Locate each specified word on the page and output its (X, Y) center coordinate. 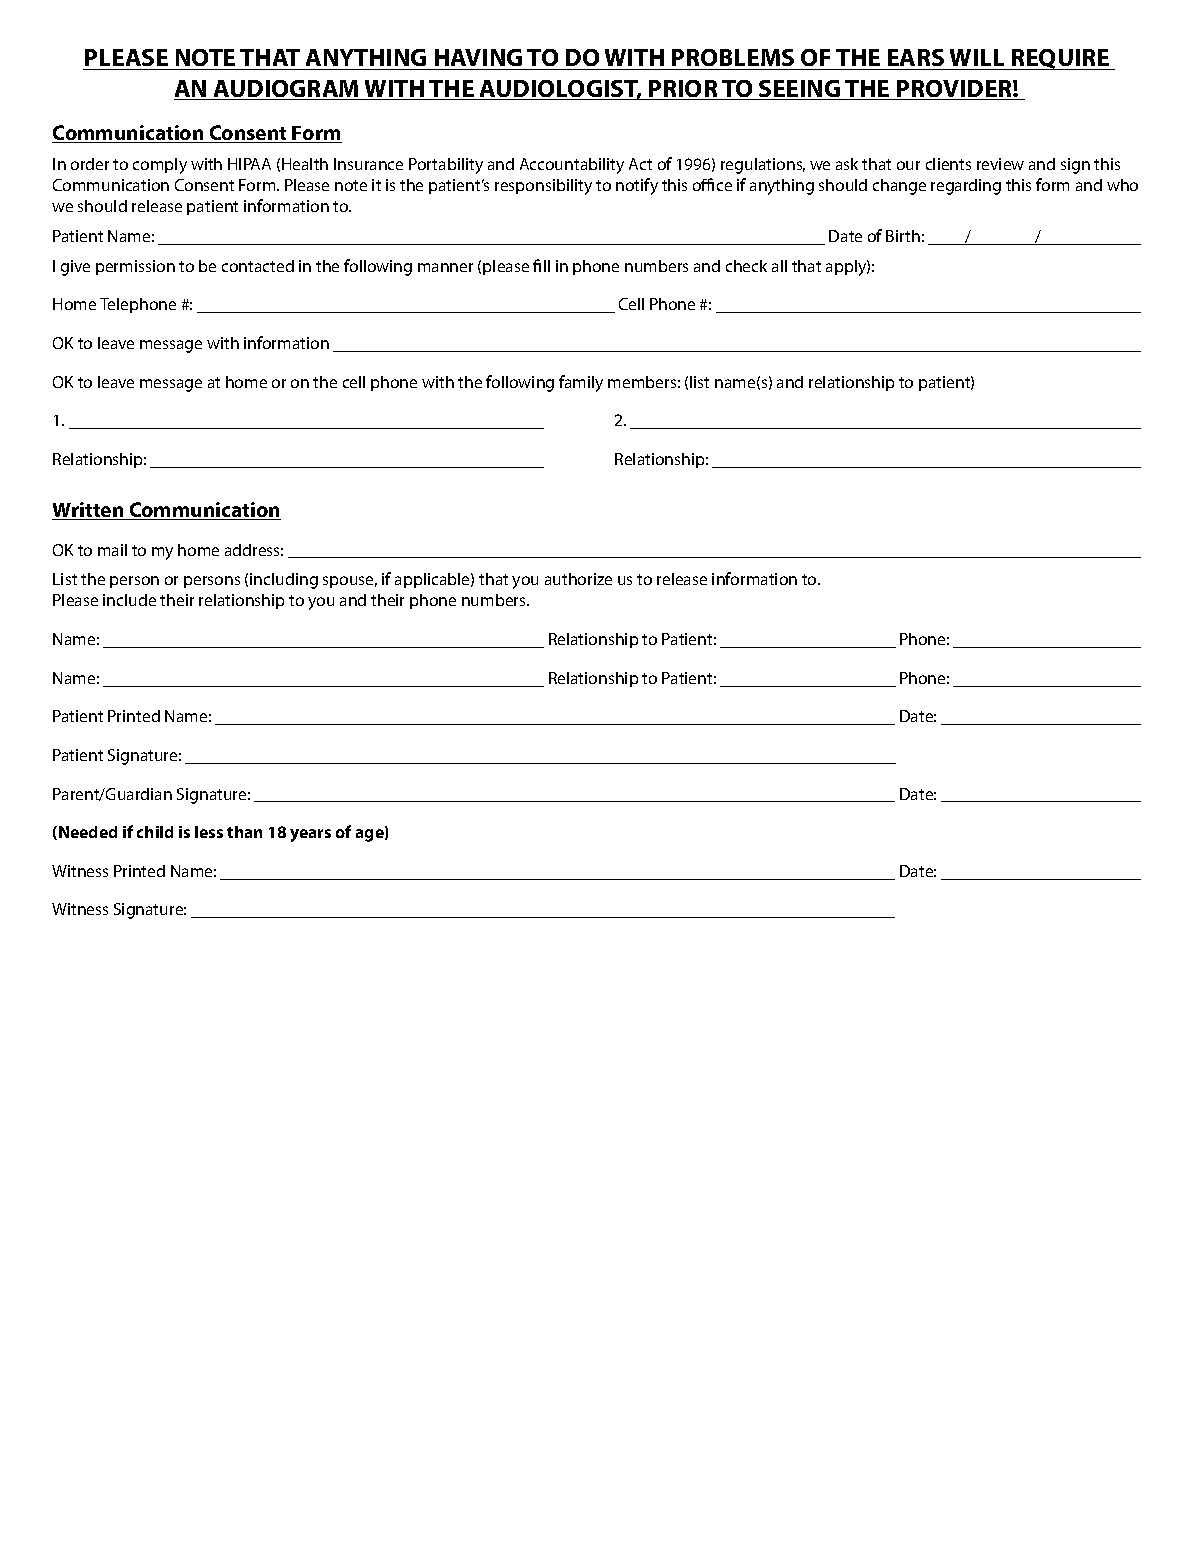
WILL (977, 57)
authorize (578, 579)
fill (541, 265)
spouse (350, 582)
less (209, 832)
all (779, 266)
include (129, 600)
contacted (258, 266)
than (244, 832)
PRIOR (683, 90)
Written (89, 511)
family (581, 383)
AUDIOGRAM (286, 90)
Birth (903, 236)
